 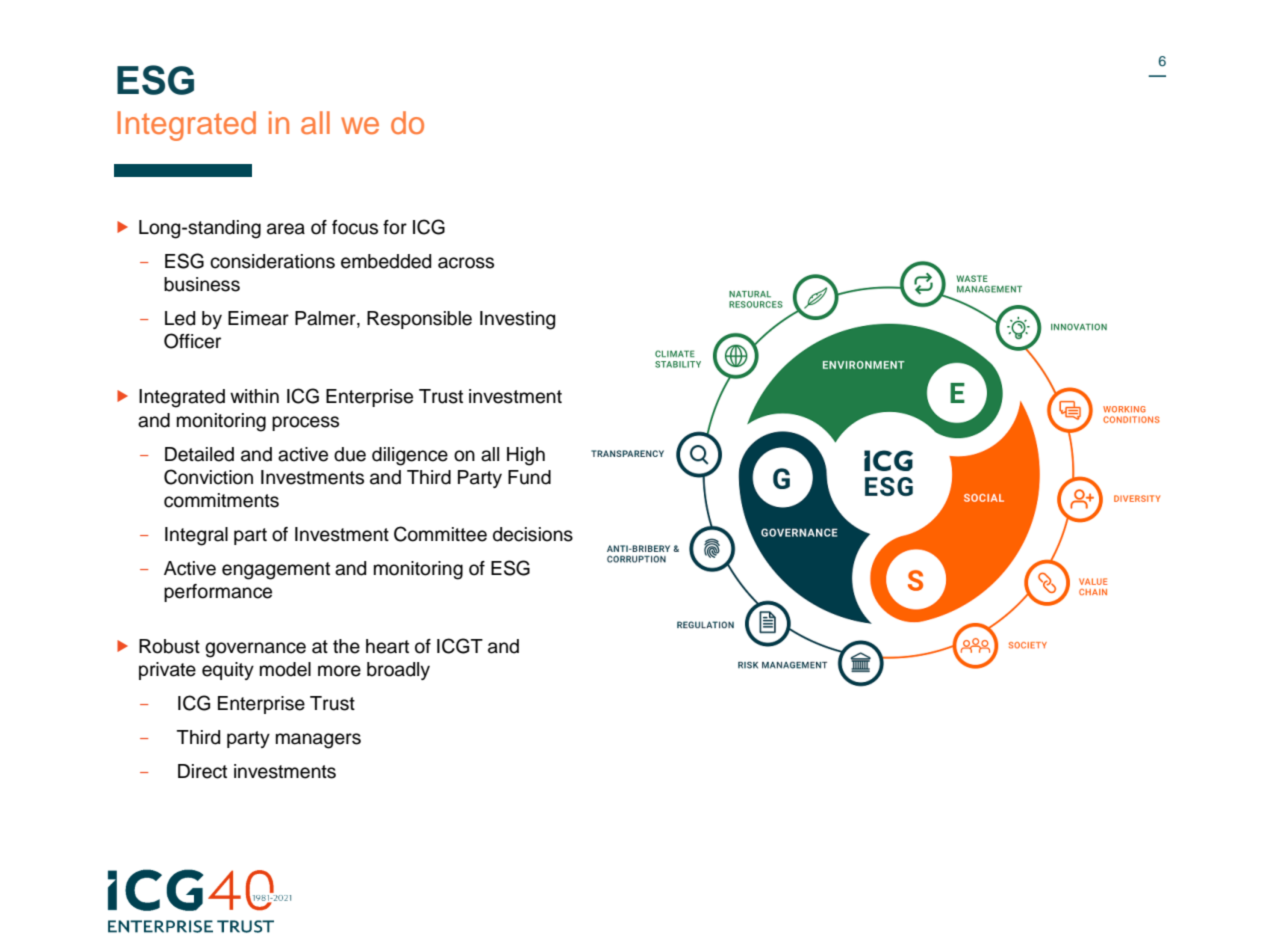 I want to click on heart, so click(x=387, y=646).
